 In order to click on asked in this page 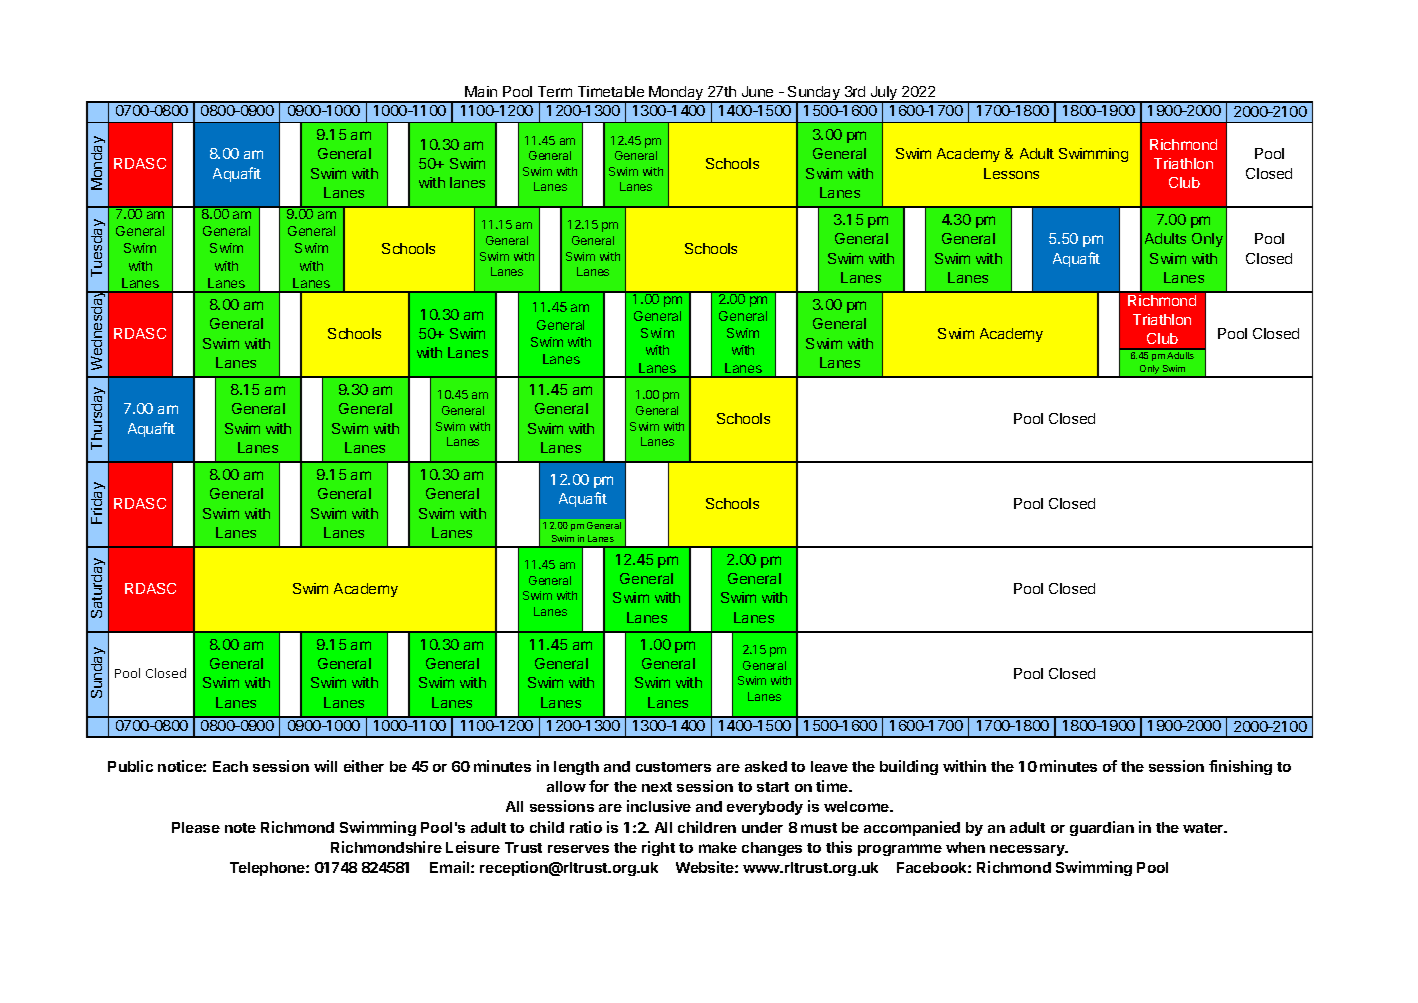, I will do `click(766, 766)`.
